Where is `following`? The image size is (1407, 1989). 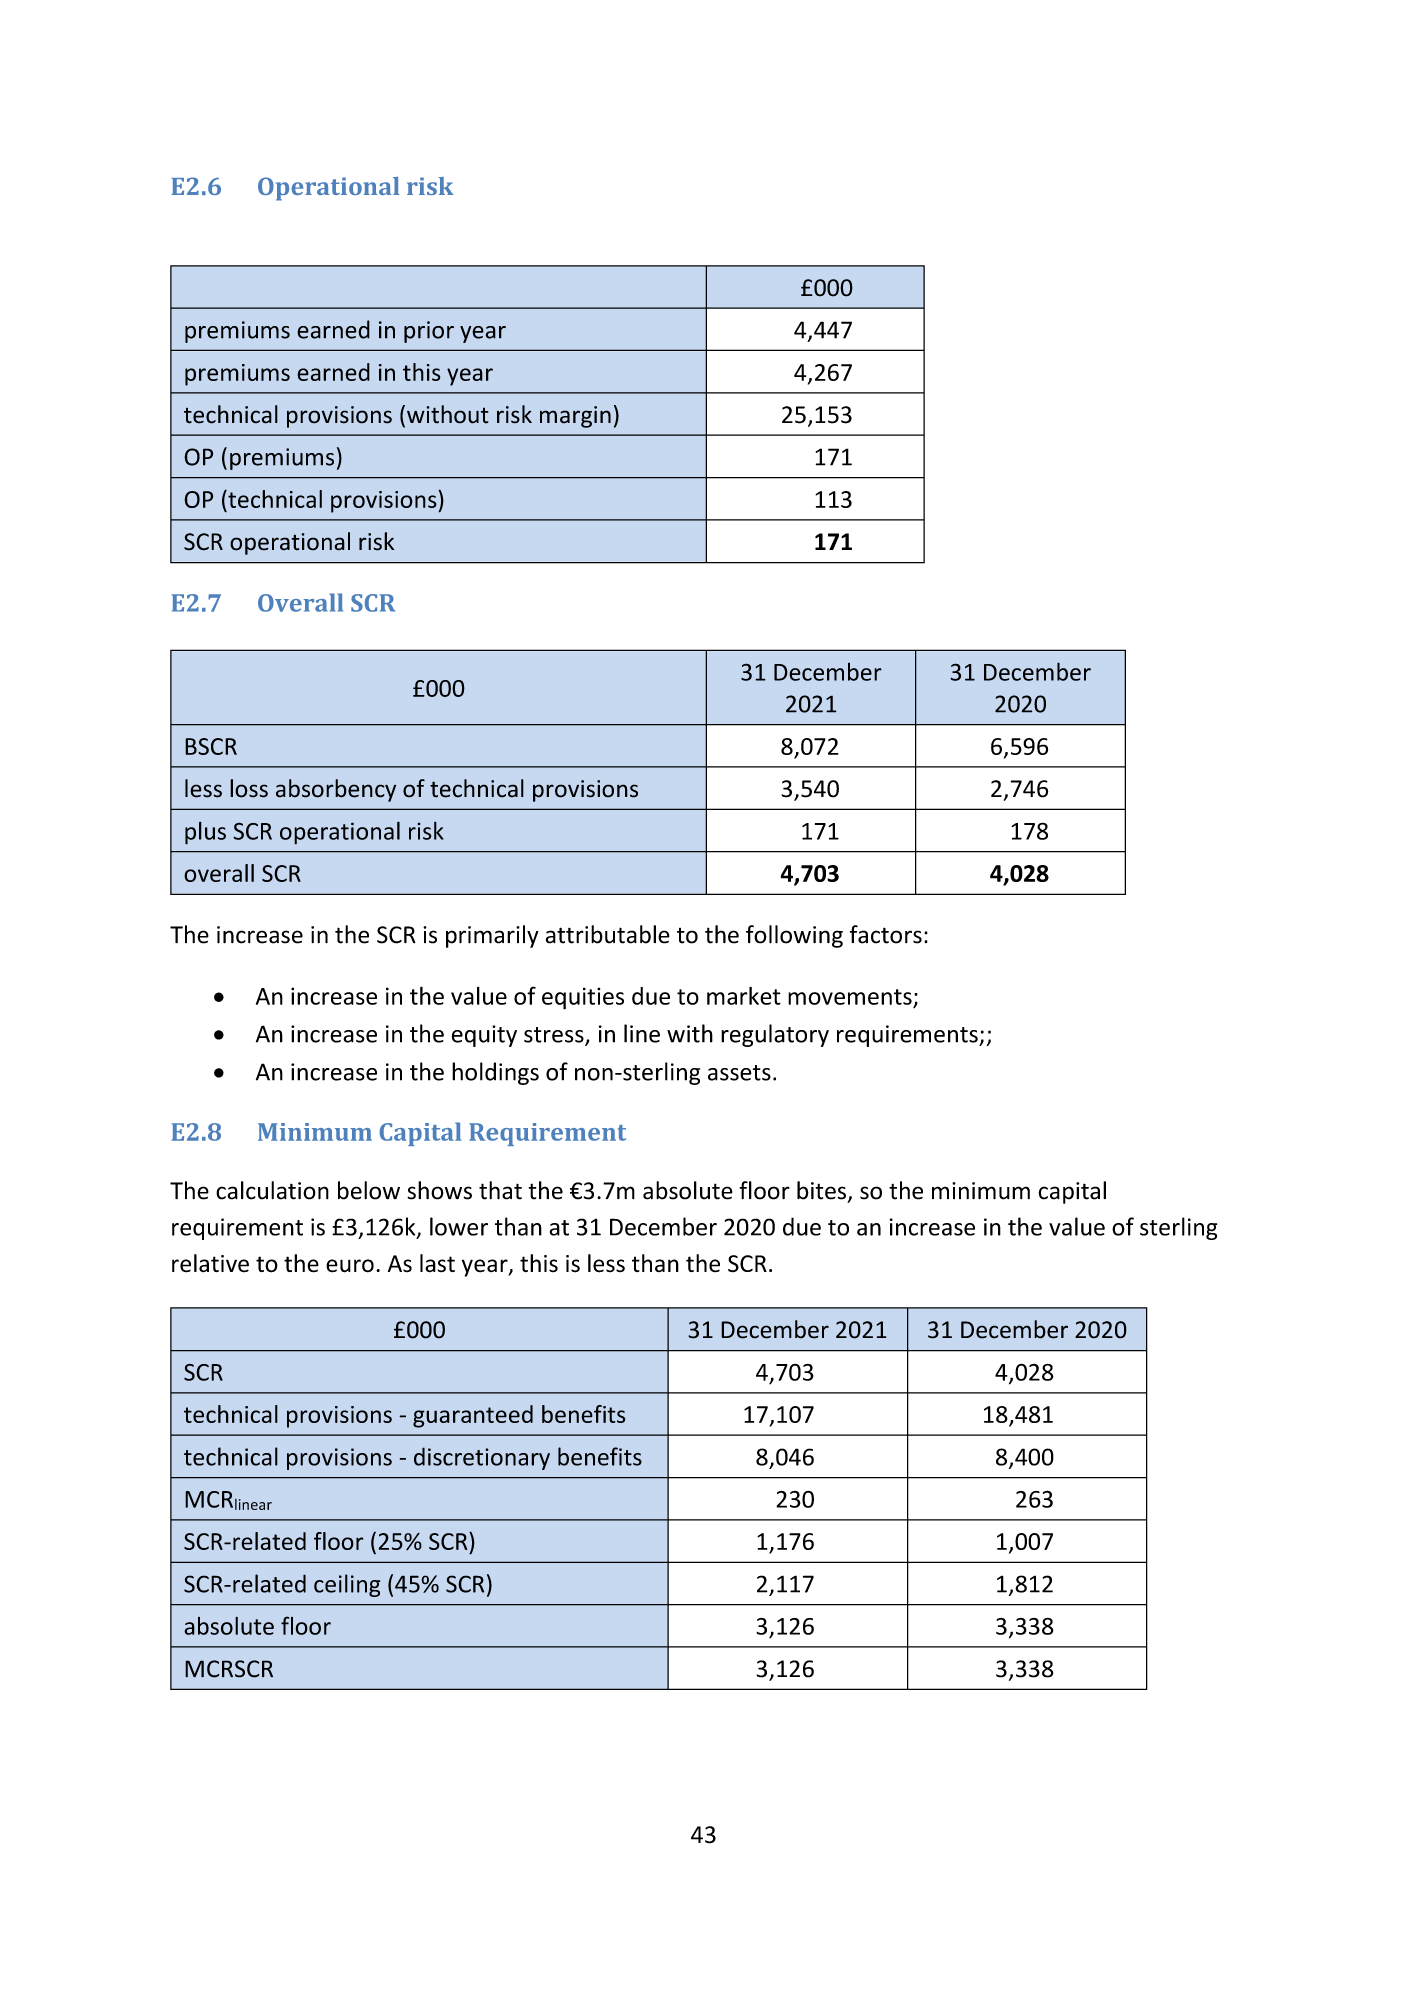
following is located at coordinates (794, 936).
